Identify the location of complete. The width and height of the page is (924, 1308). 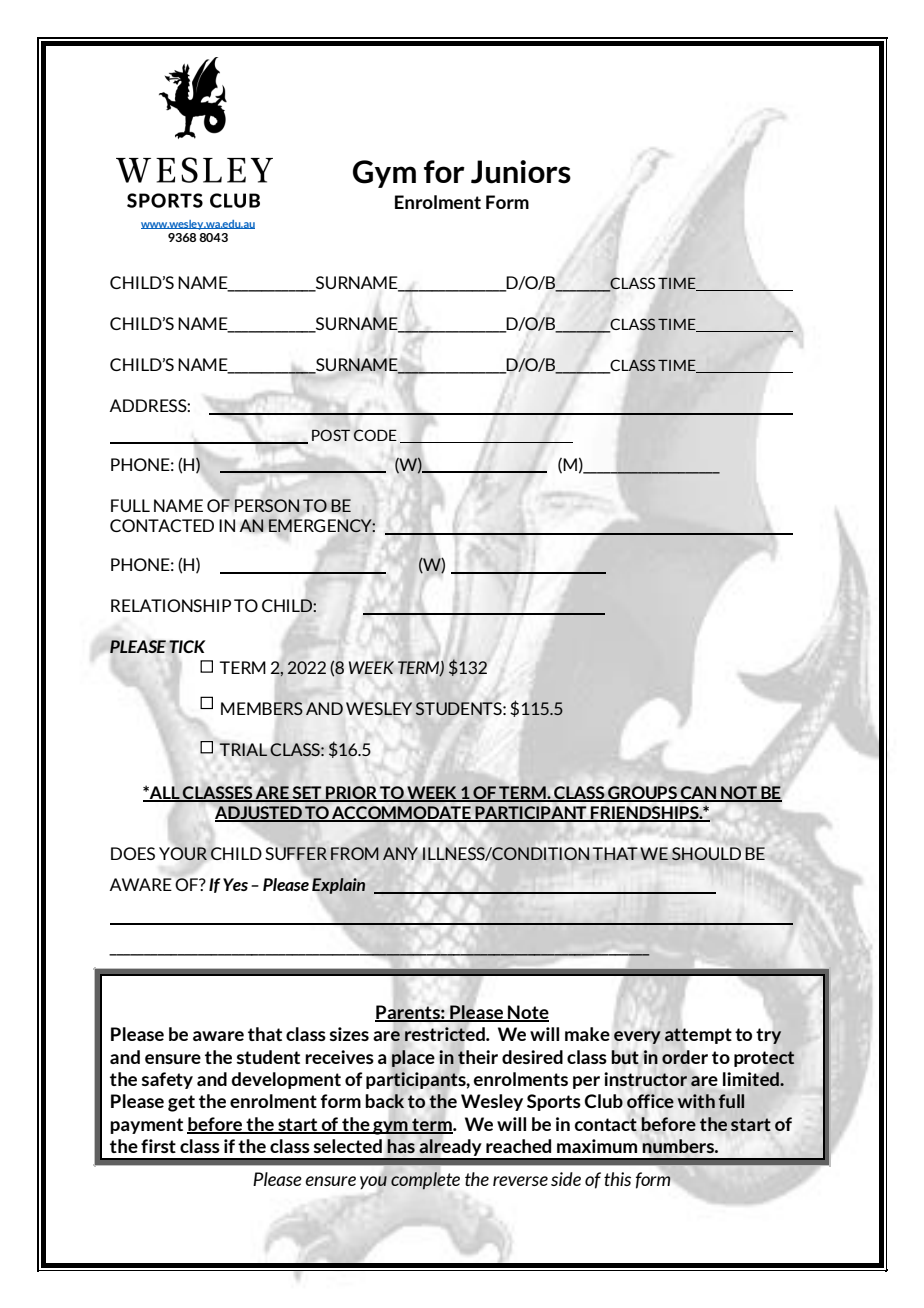
(425, 1181).
